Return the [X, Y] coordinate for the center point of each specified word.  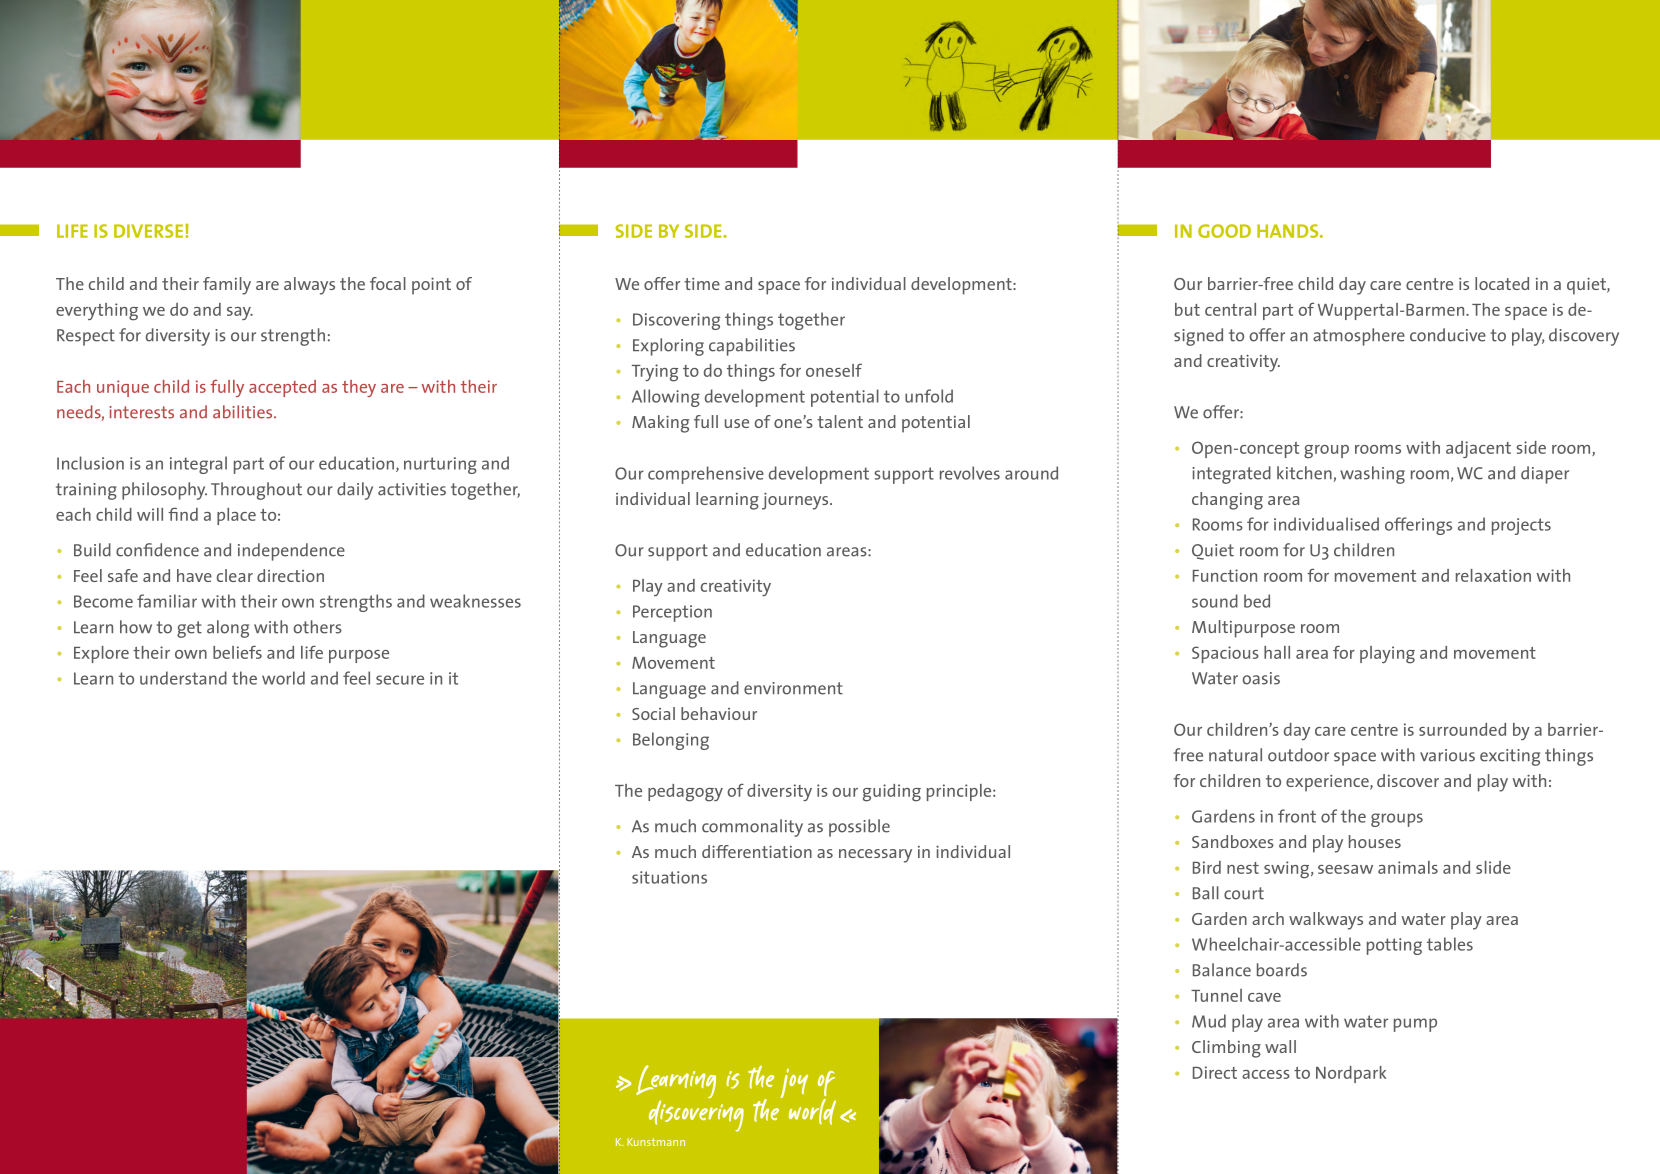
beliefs [237, 652]
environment [793, 688]
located [1502, 283]
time [702, 284]
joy [794, 1083]
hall [1277, 652]
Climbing [1226, 1049]
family [227, 286]
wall [1280, 1046]
